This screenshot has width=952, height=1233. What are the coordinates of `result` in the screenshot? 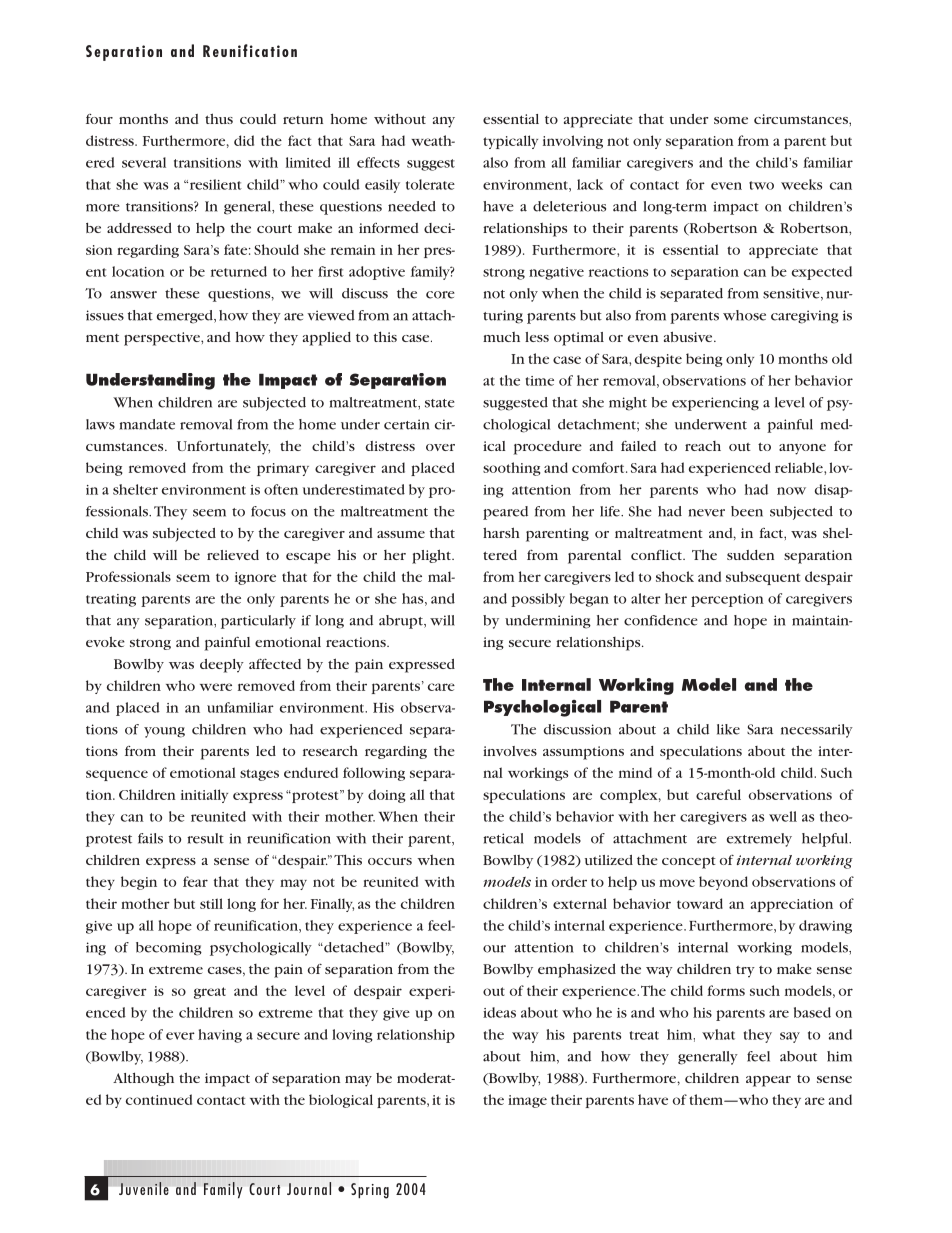 It's located at (205, 838).
